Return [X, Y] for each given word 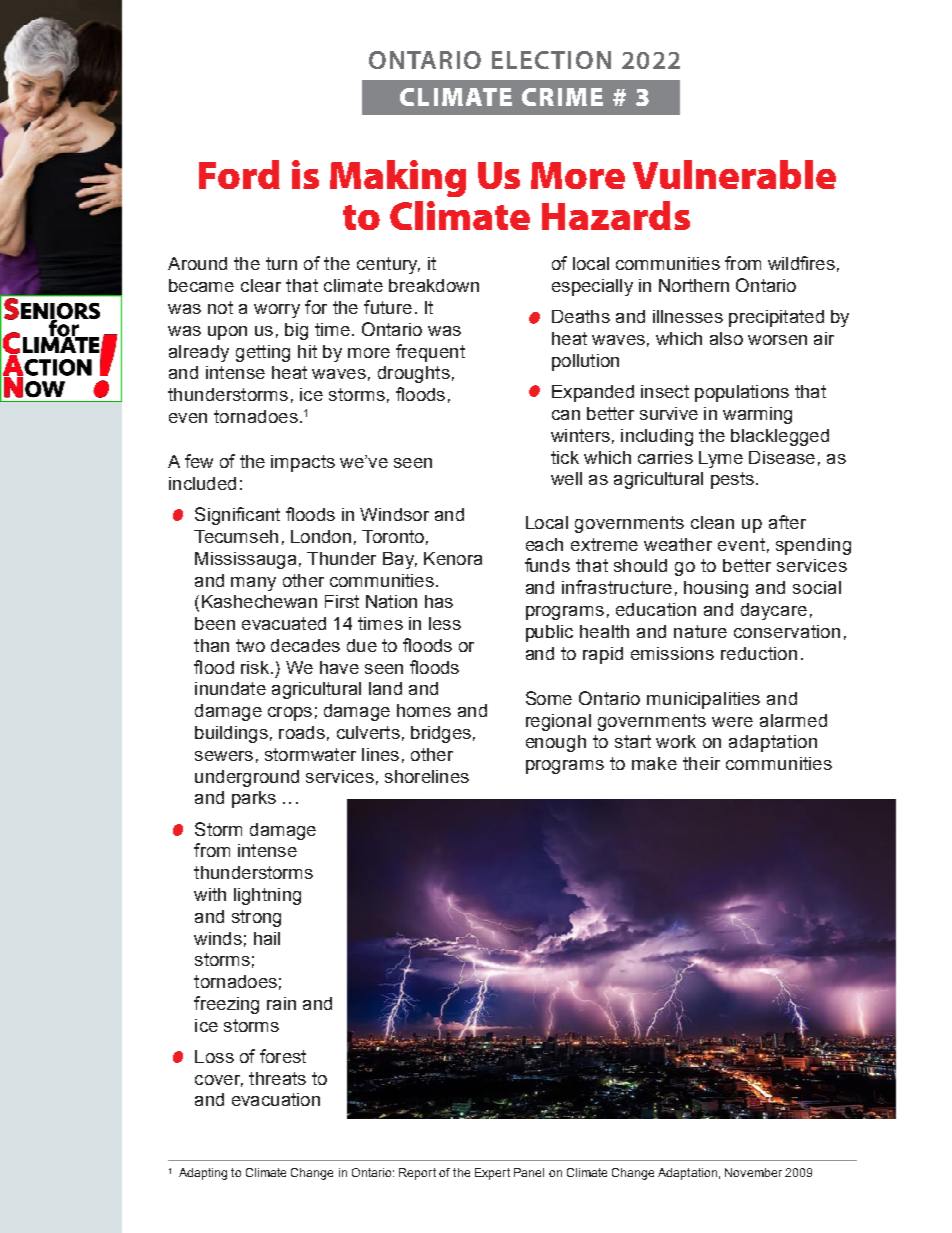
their [701, 763]
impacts [303, 463]
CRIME [562, 97]
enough [556, 743]
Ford [239, 174]
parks [254, 799]
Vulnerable [734, 174]
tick [565, 457]
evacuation [276, 1099]
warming [757, 415]
